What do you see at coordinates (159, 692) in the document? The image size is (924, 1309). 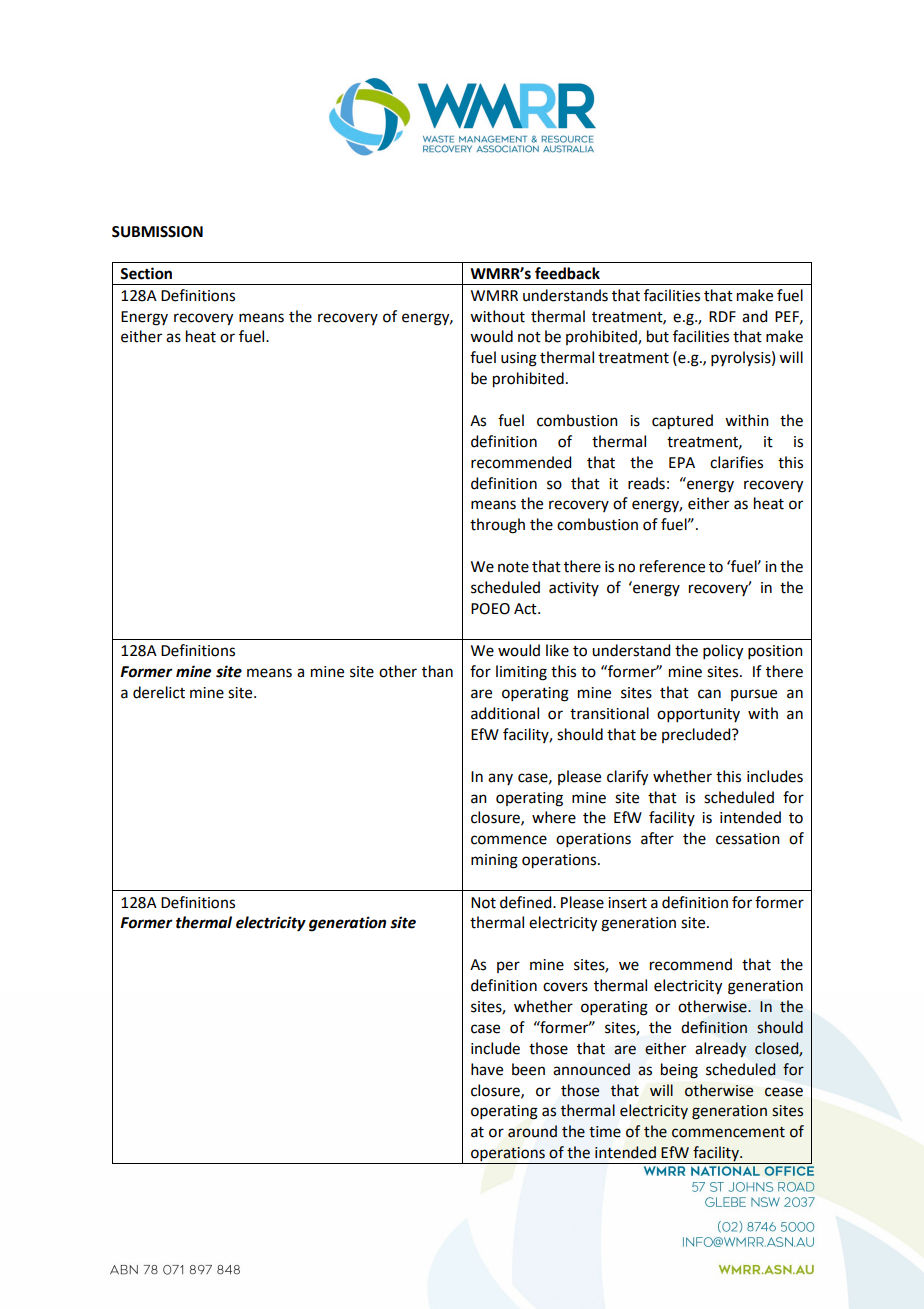 I see `derelict` at bounding box center [159, 692].
